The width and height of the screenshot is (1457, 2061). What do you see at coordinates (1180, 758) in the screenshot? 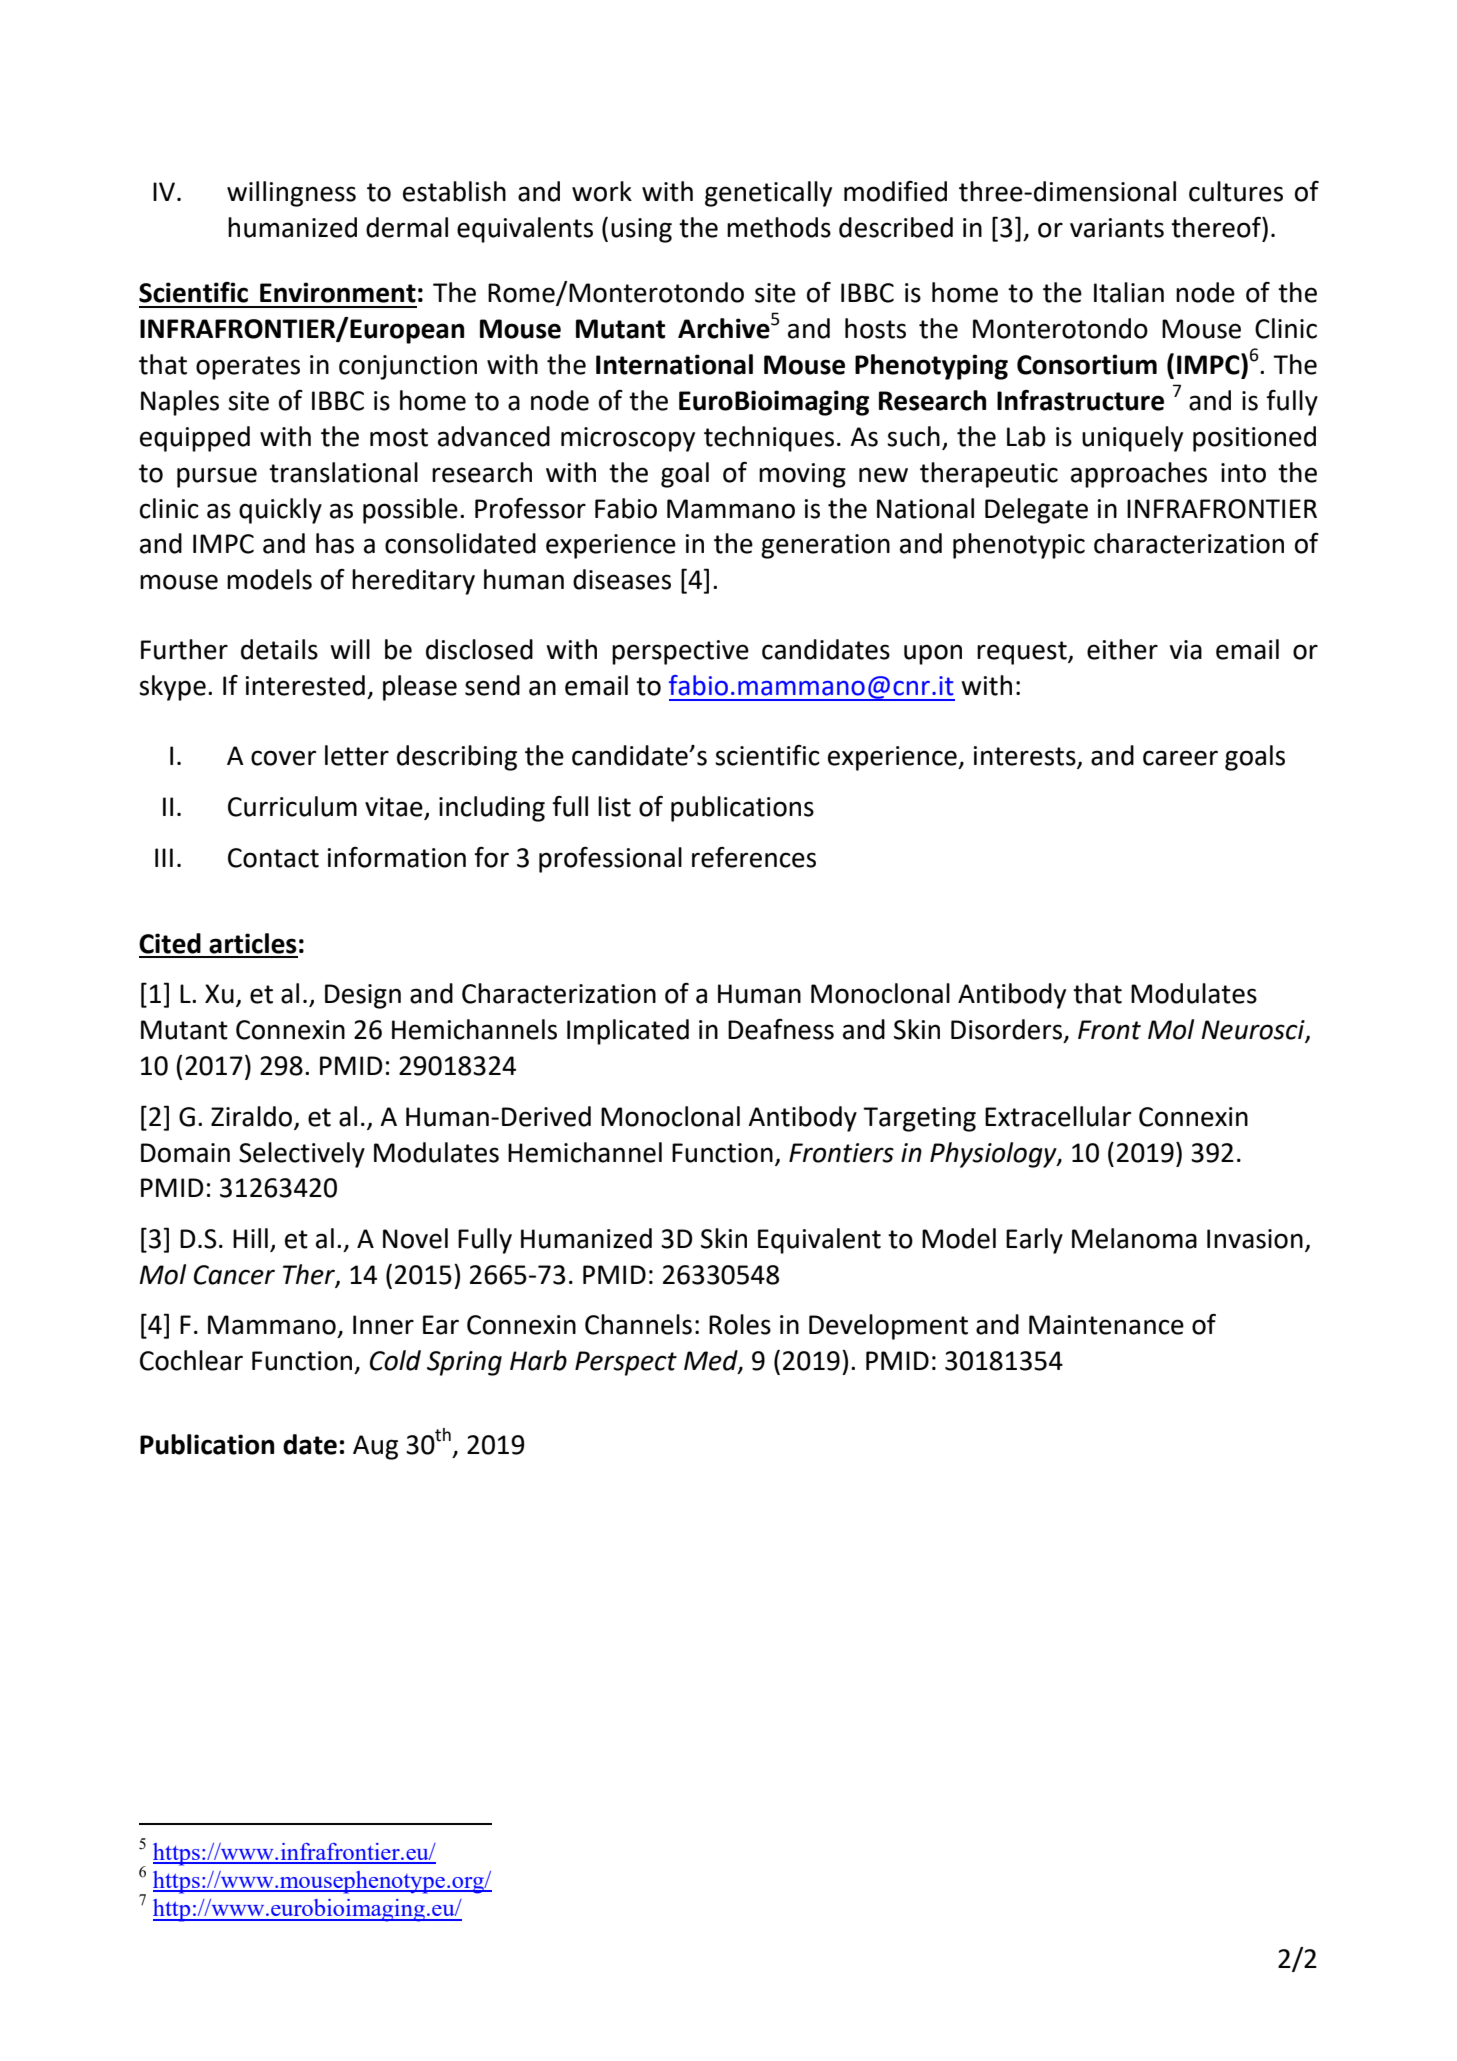
I see `career` at bounding box center [1180, 758].
